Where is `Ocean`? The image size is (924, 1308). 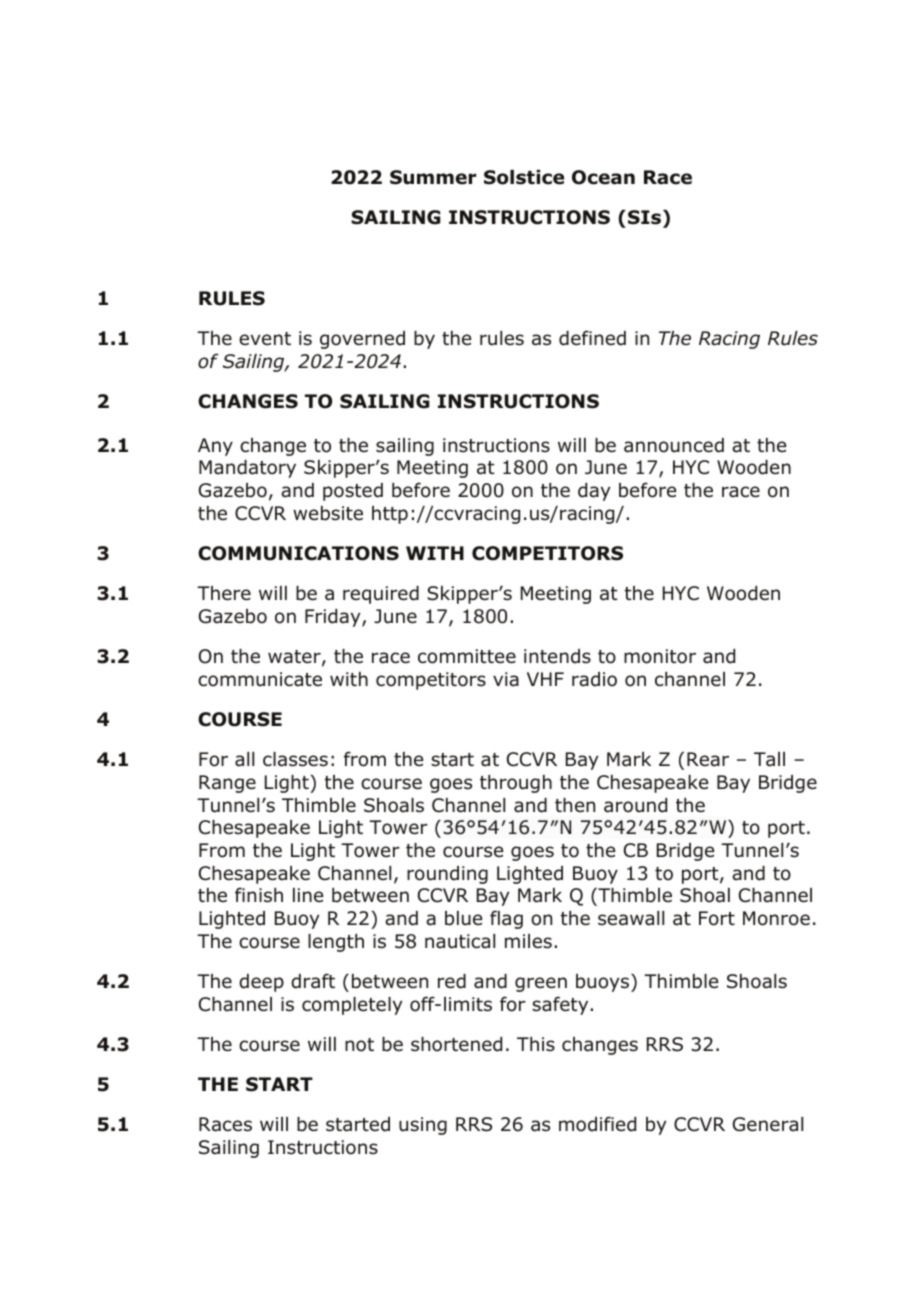 Ocean is located at coordinates (603, 177).
